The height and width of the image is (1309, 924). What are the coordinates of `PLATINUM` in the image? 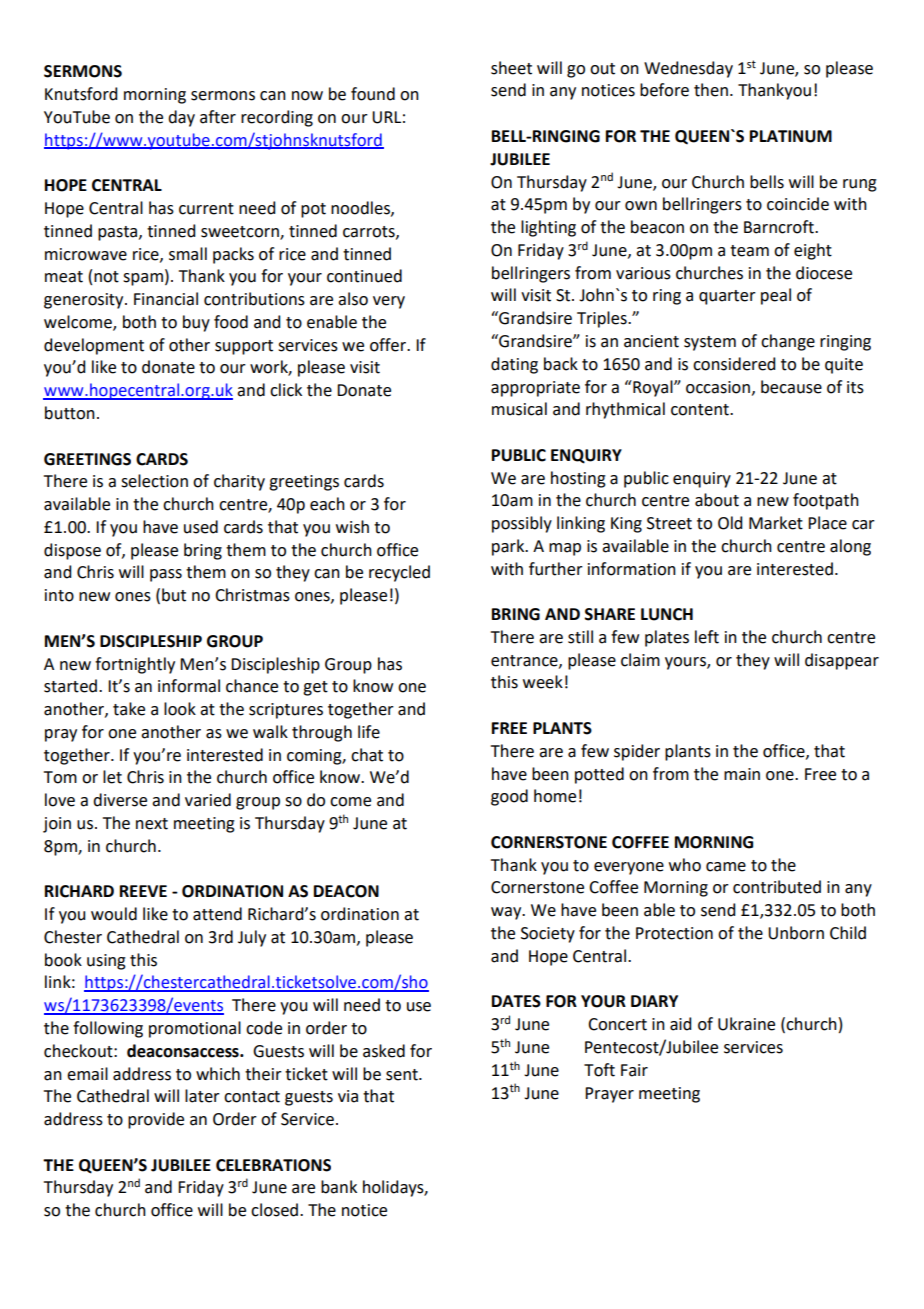 It's located at (791, 136).
